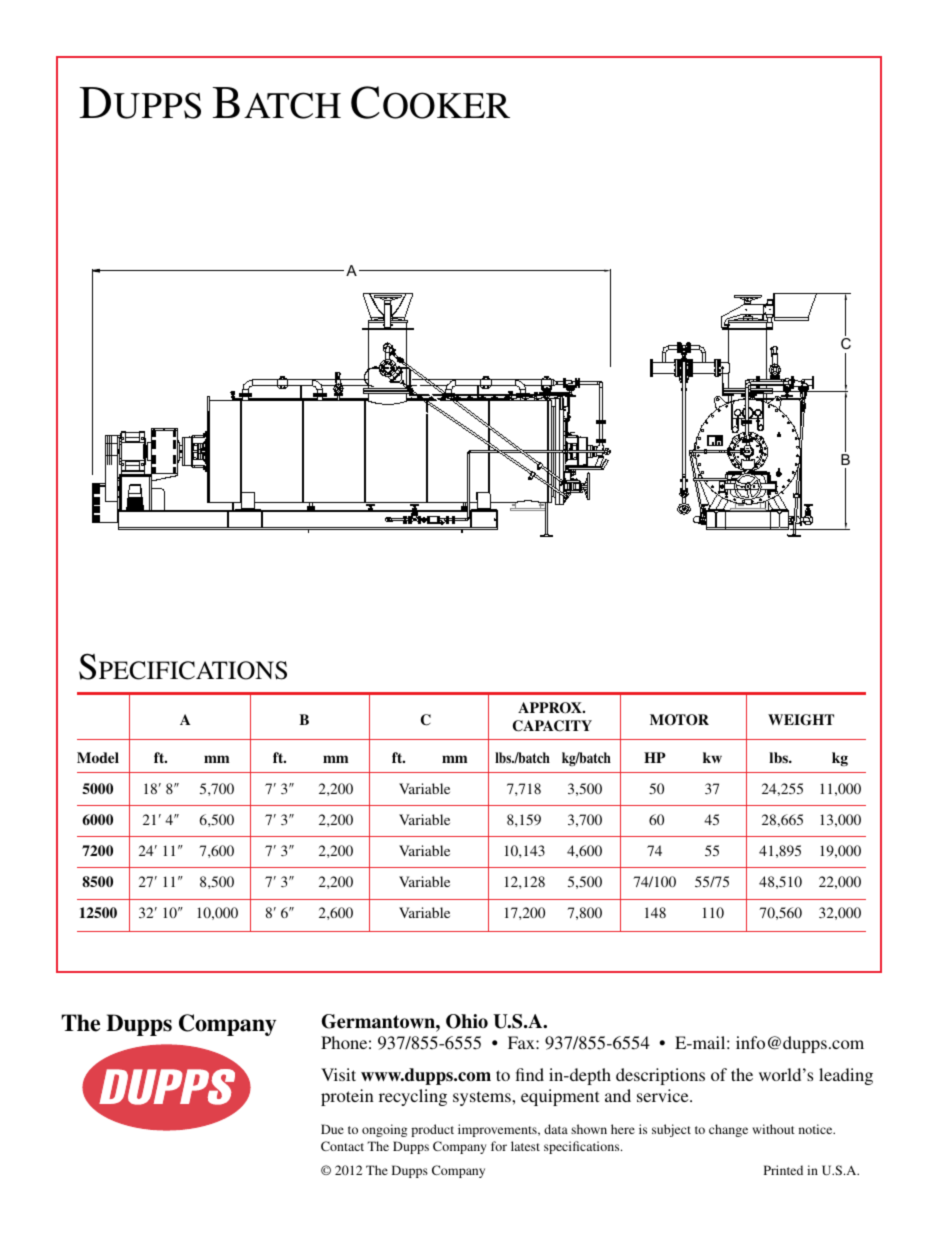 The height and width of the screenshot is (1233, 952). Describe the element at coordinates (499, 1146) in the screenshot. I see `for` at that location.
